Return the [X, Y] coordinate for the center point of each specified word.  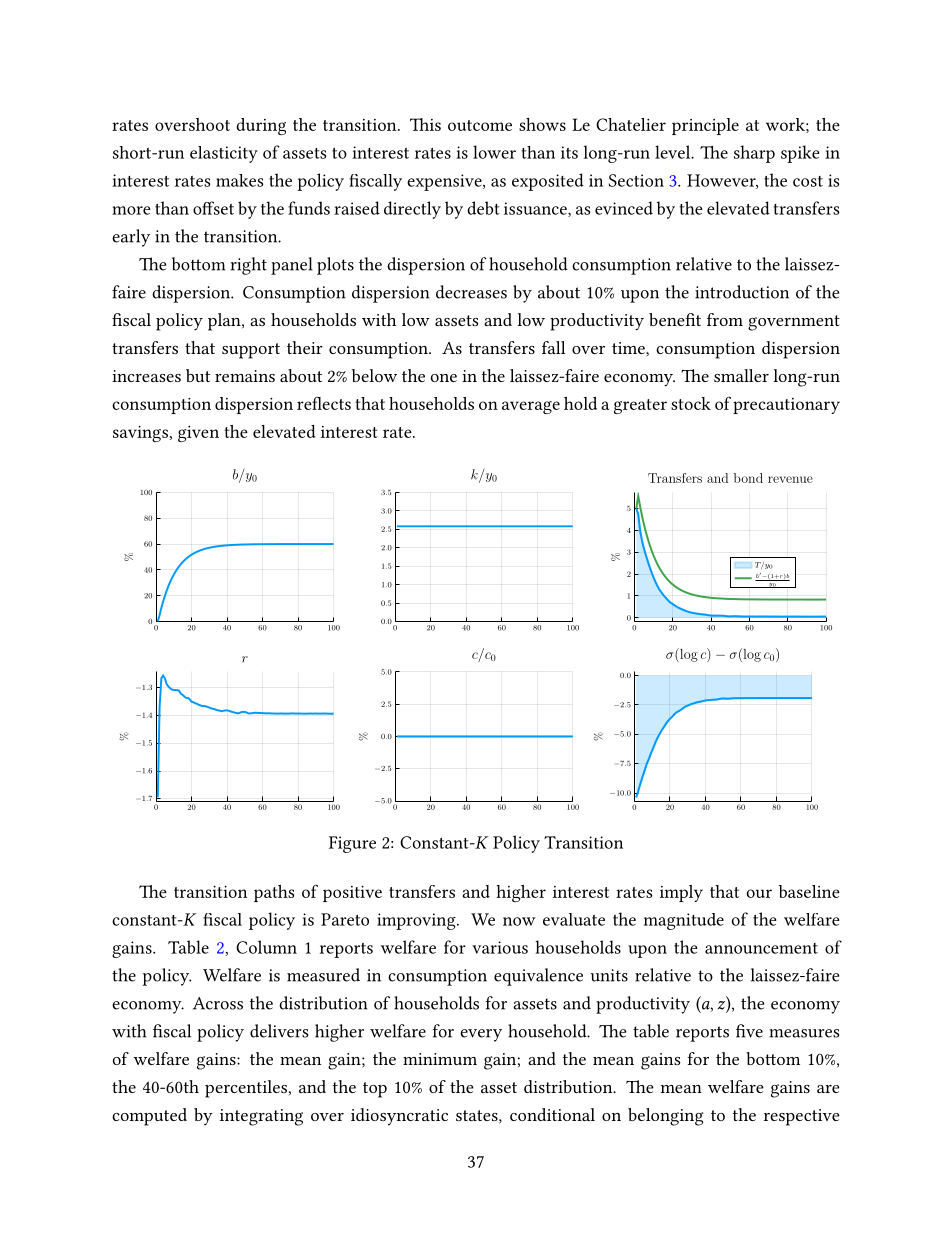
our [759, 893]
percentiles [246, 1089]
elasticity [224, 154]
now [519, 921]
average [531, 407]
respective [802, 1117]
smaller [741, 375]
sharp [754, 154]
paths [274, 893]
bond [748, 478]
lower [494, 152]
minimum [440, 1059]
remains [245, 376]
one [444, 378]
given [198, 434]
